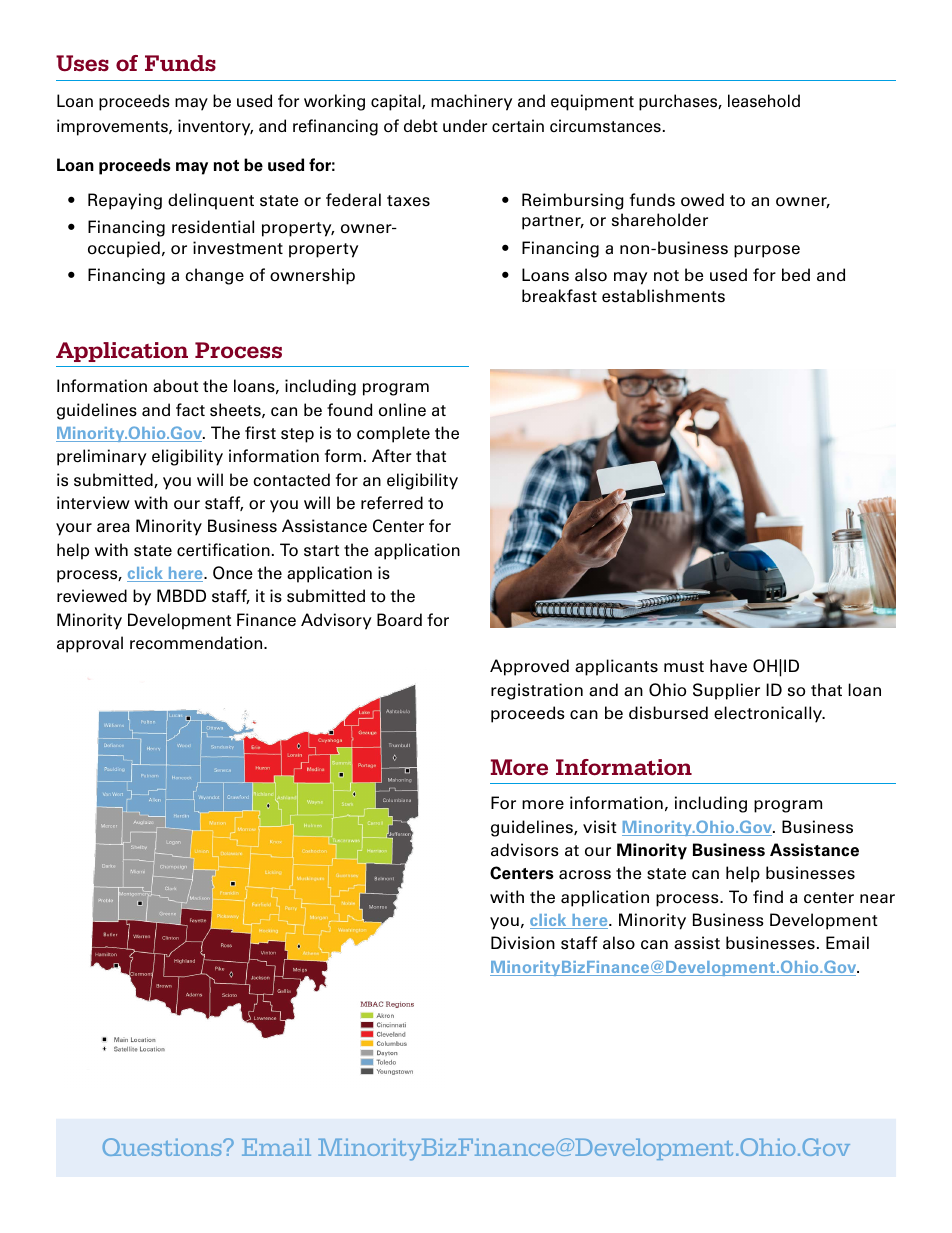  Describe the element at coordinates (175, 386) in the screenshot. I see `about` at that location.
